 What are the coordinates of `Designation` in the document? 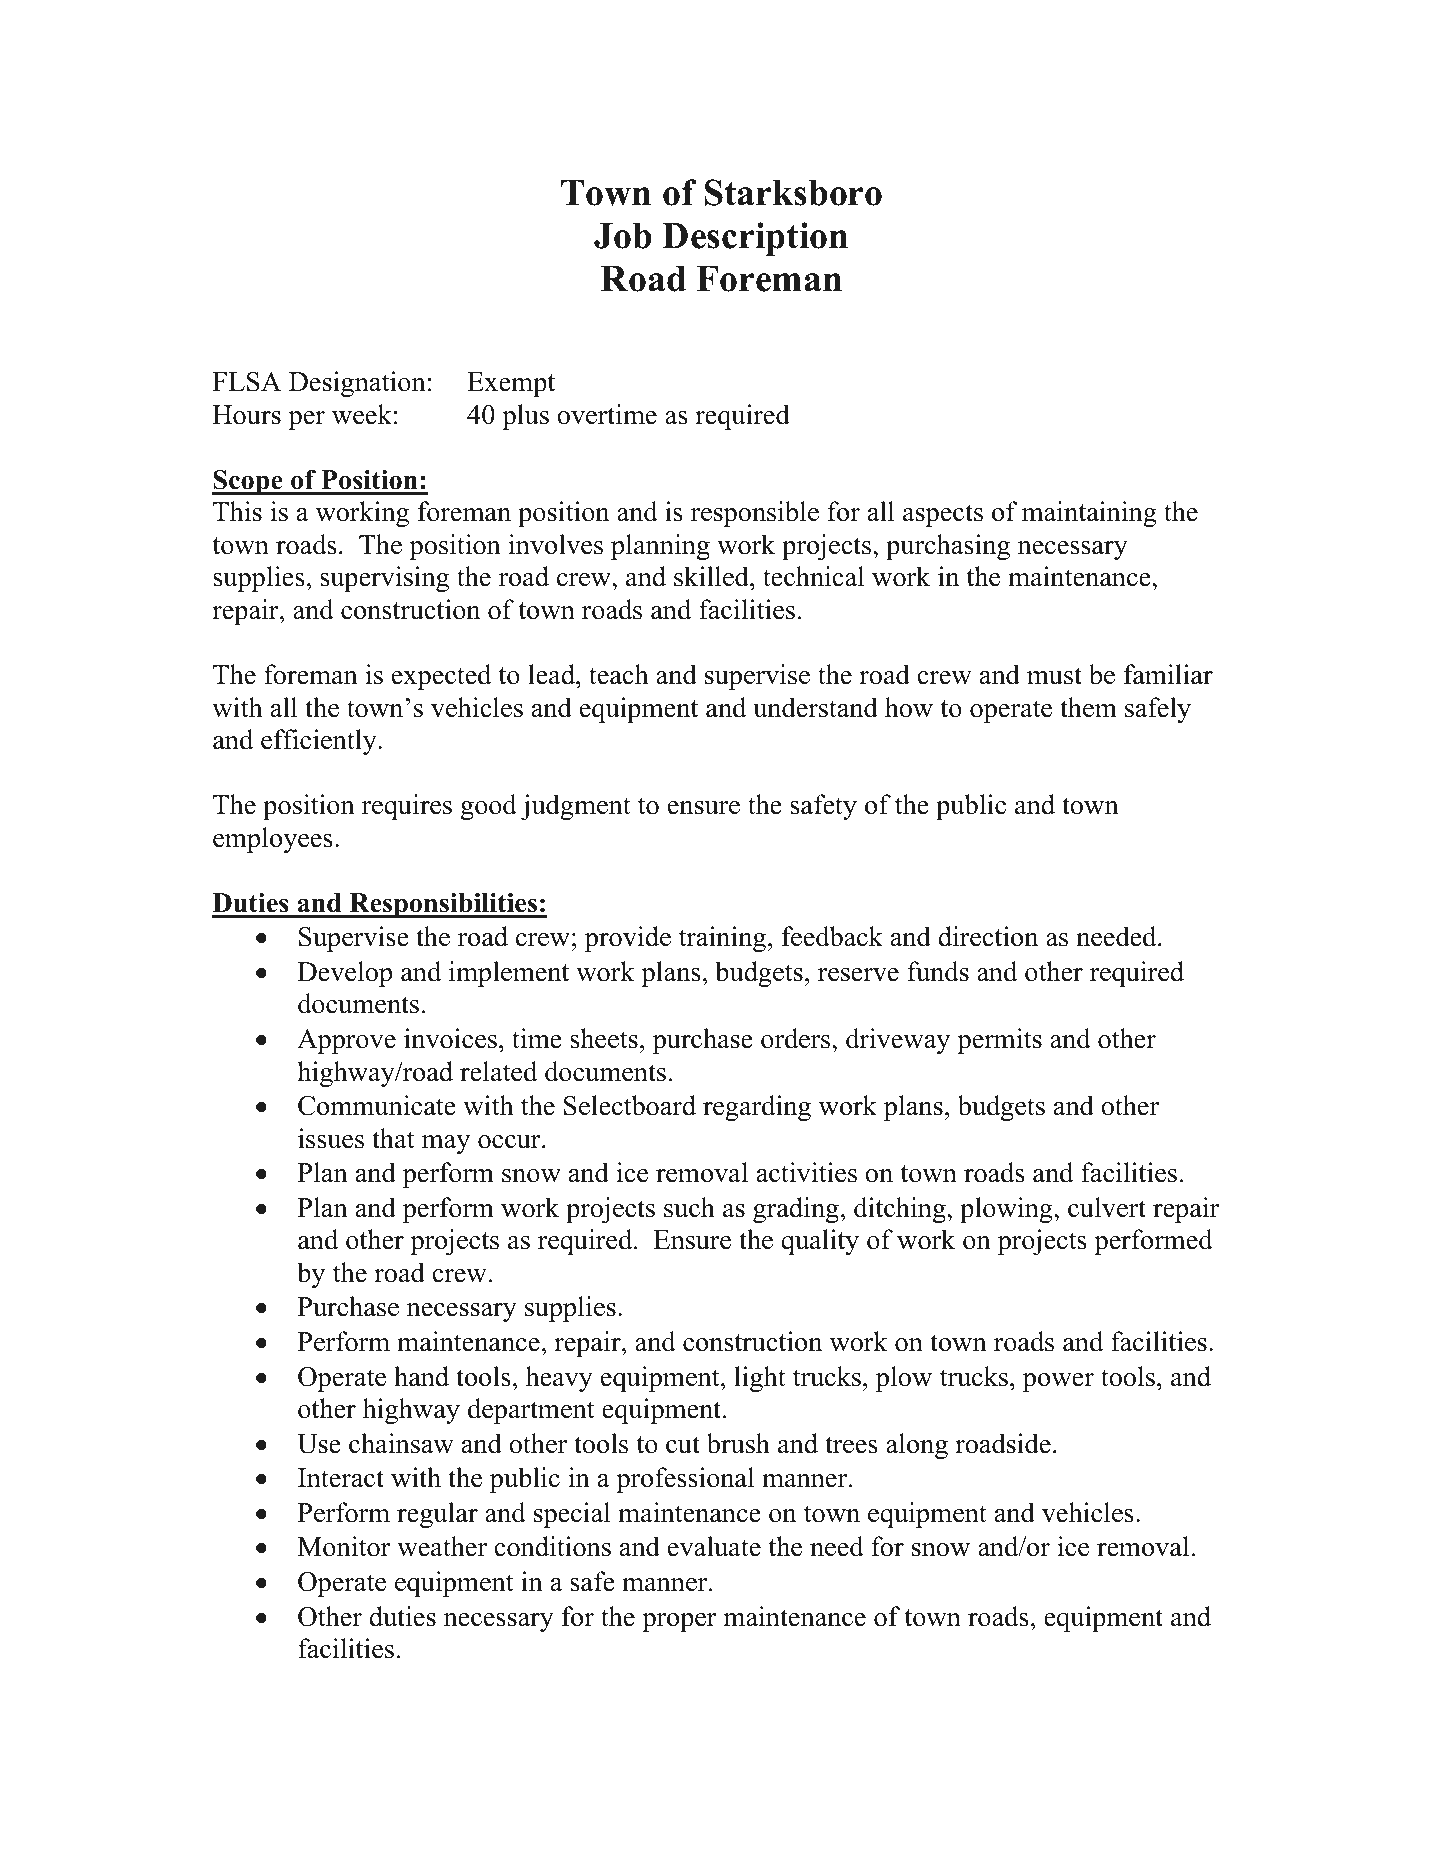 It's located at (357, 384).
